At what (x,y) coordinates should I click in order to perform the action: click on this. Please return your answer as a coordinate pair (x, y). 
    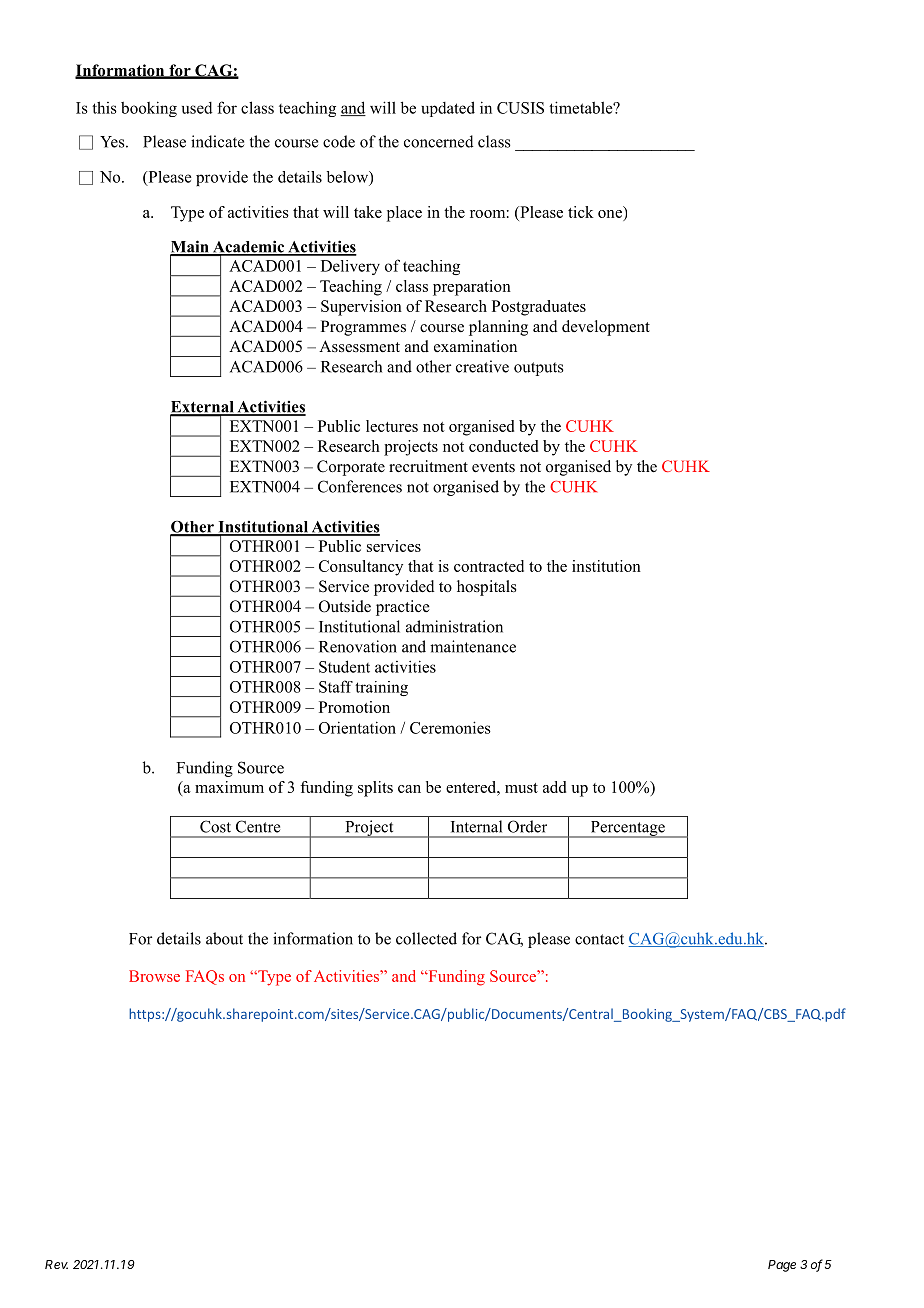
    Looking at the image, I should click on (104, 107).
